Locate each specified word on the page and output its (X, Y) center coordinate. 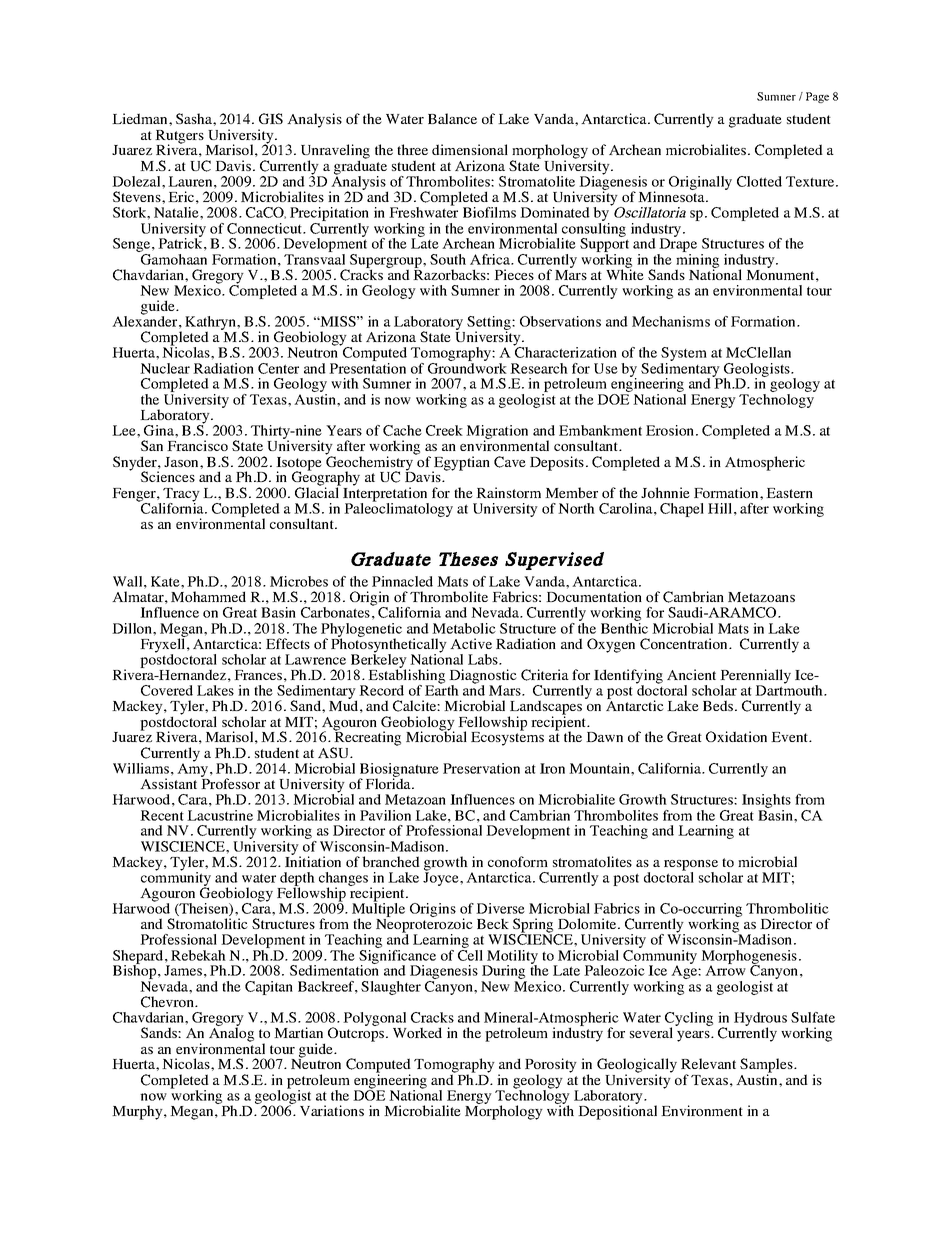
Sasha (195, 118)
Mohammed (208, 596)
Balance (452, 118)
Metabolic (464, 628)
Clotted (759, 181)
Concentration (685, 644)
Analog (231, 1033)
